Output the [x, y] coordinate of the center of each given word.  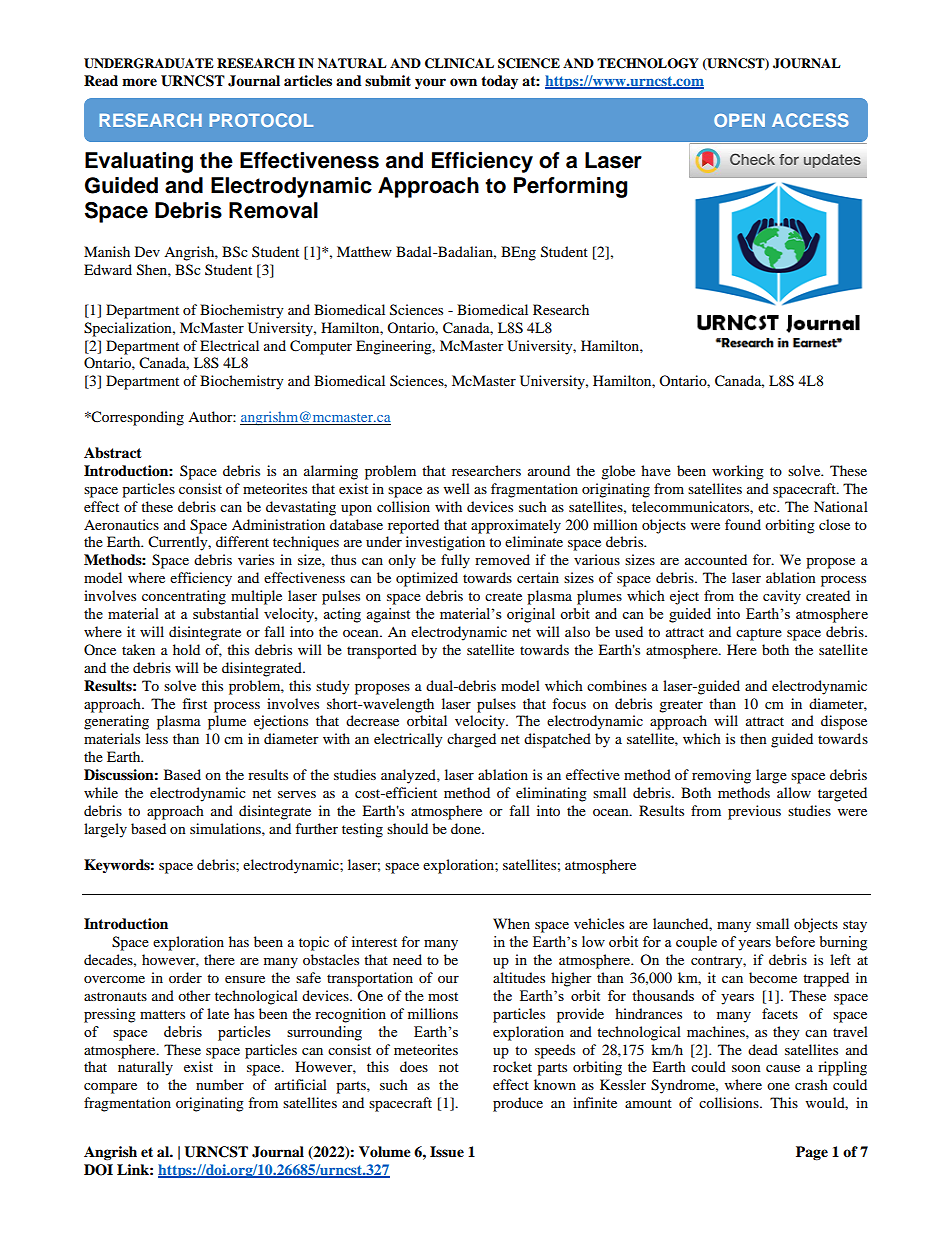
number [220, 1084]
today [499, 82]
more [139, 82]
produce [518, 1104]
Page [812, 1153]
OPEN [739, 120]
